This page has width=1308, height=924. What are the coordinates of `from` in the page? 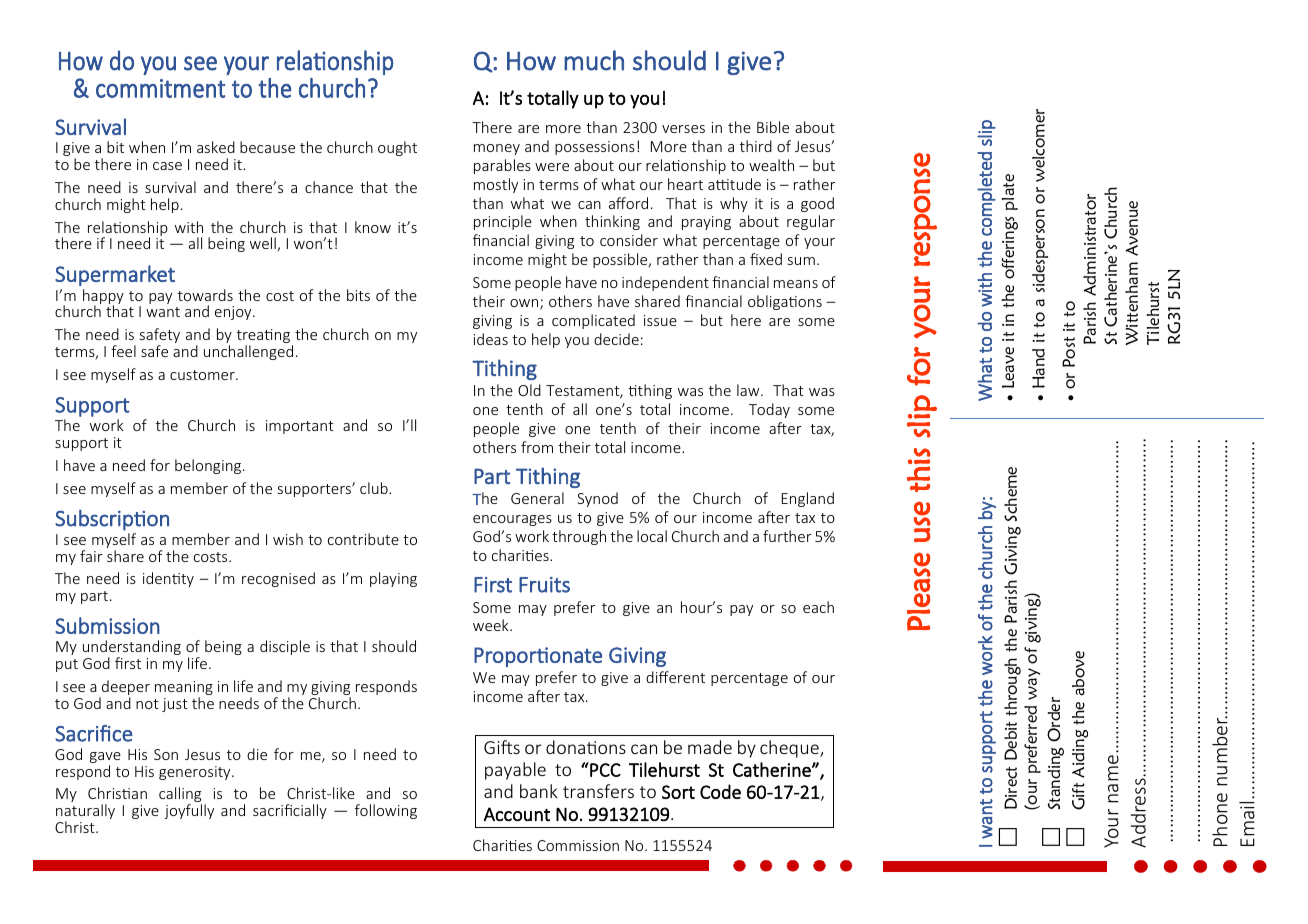 It's located at (537, 447).
